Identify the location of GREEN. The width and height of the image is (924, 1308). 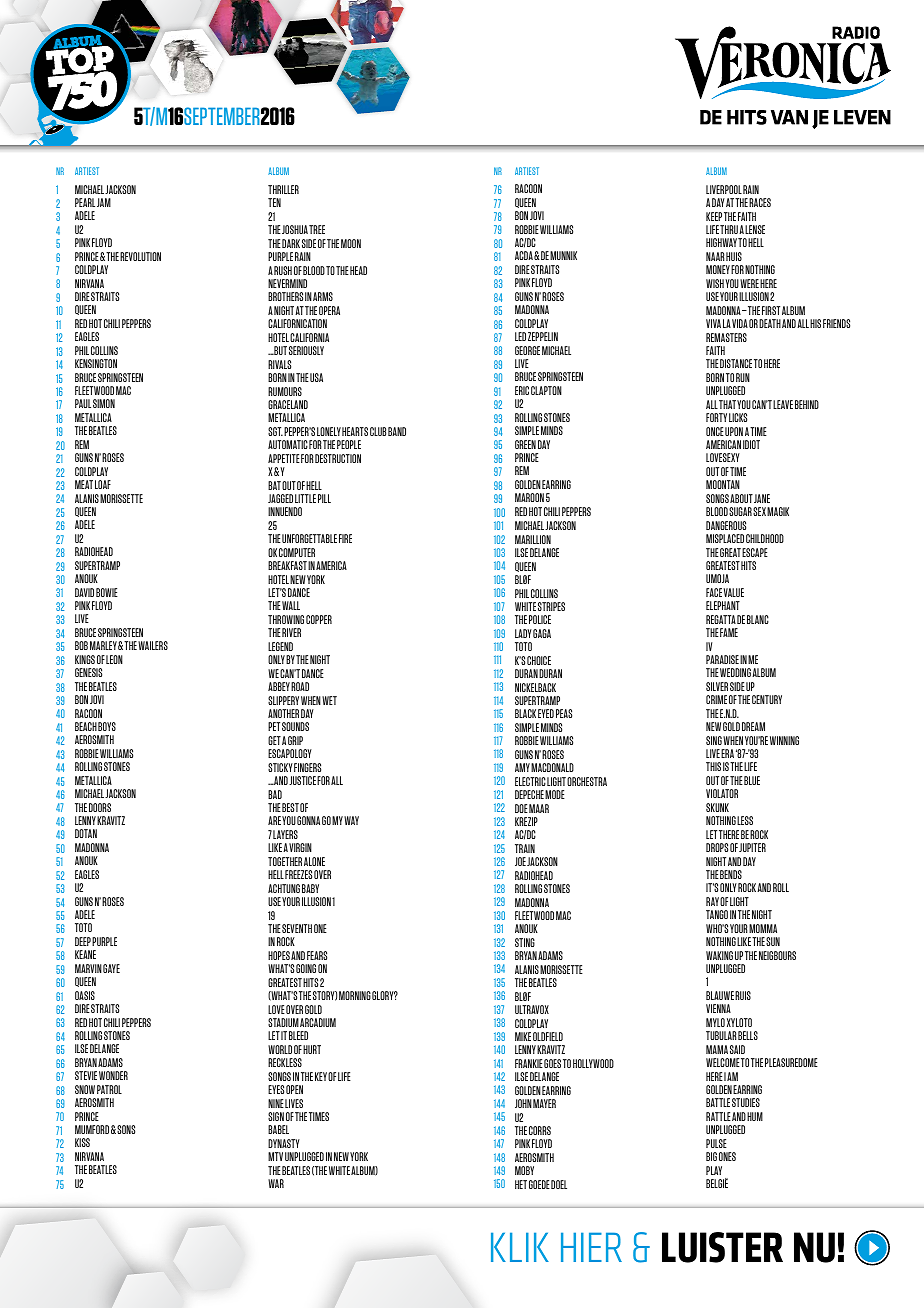
(525, 444).
